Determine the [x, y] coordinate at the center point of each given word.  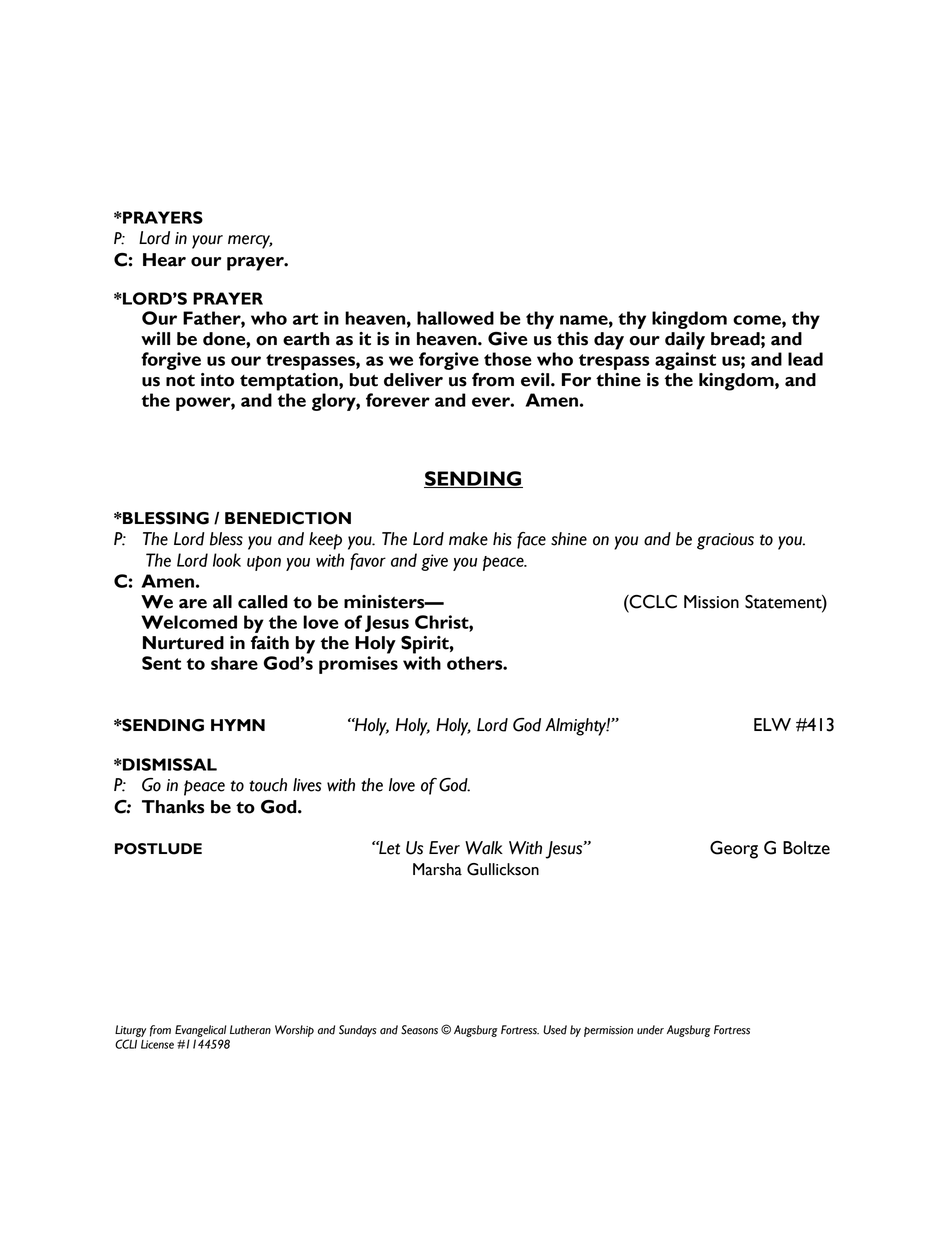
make [468, 539]
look [227, 560]
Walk [484, 848]
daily [685, 341]
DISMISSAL [169, 764]
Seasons [419, 1030]
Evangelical [201, 1031]
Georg [734, 850]
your [207, 242]
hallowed [455, 318]
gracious [725, 541]
